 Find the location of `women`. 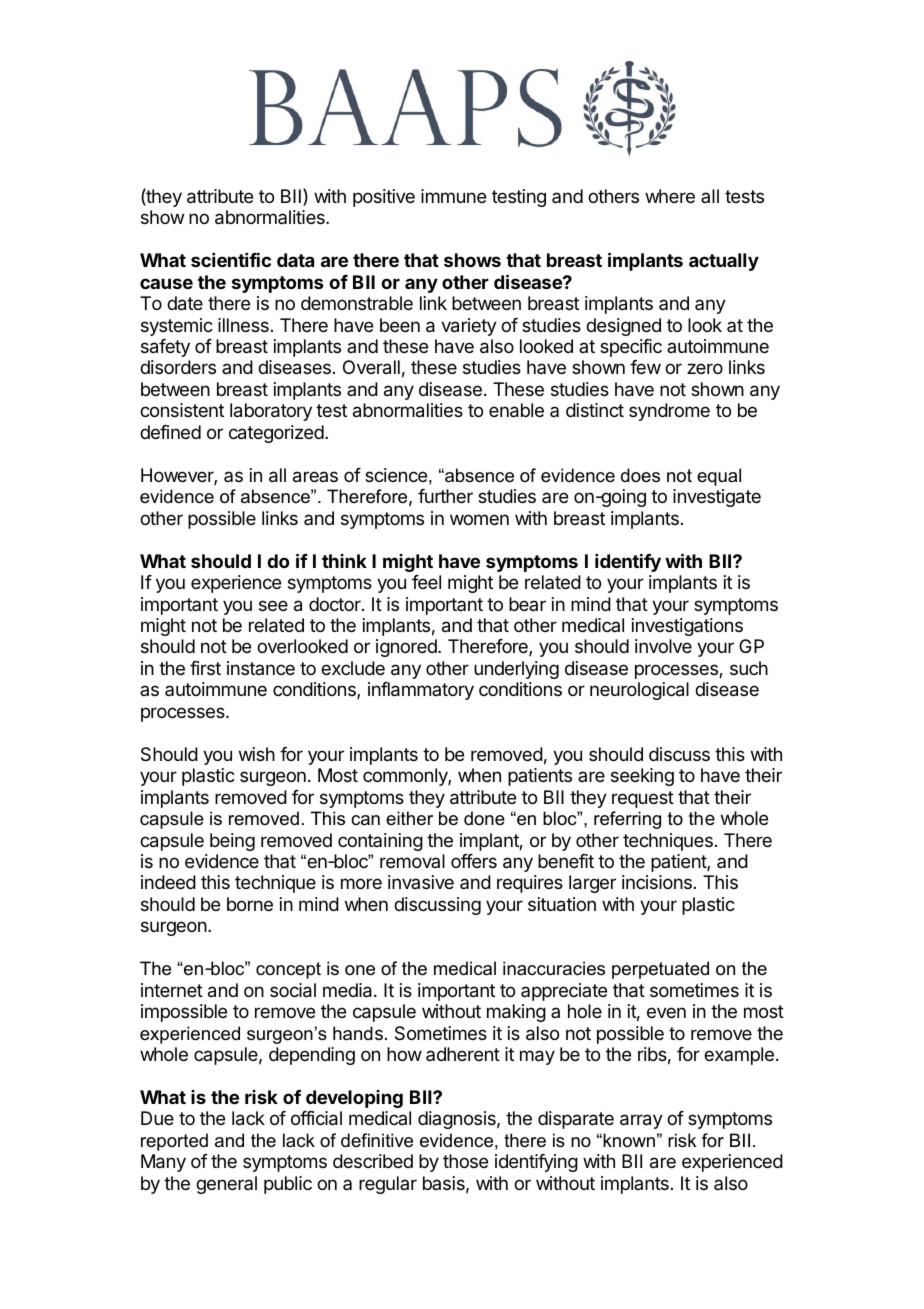

women is located at coordinates (479, 519).
